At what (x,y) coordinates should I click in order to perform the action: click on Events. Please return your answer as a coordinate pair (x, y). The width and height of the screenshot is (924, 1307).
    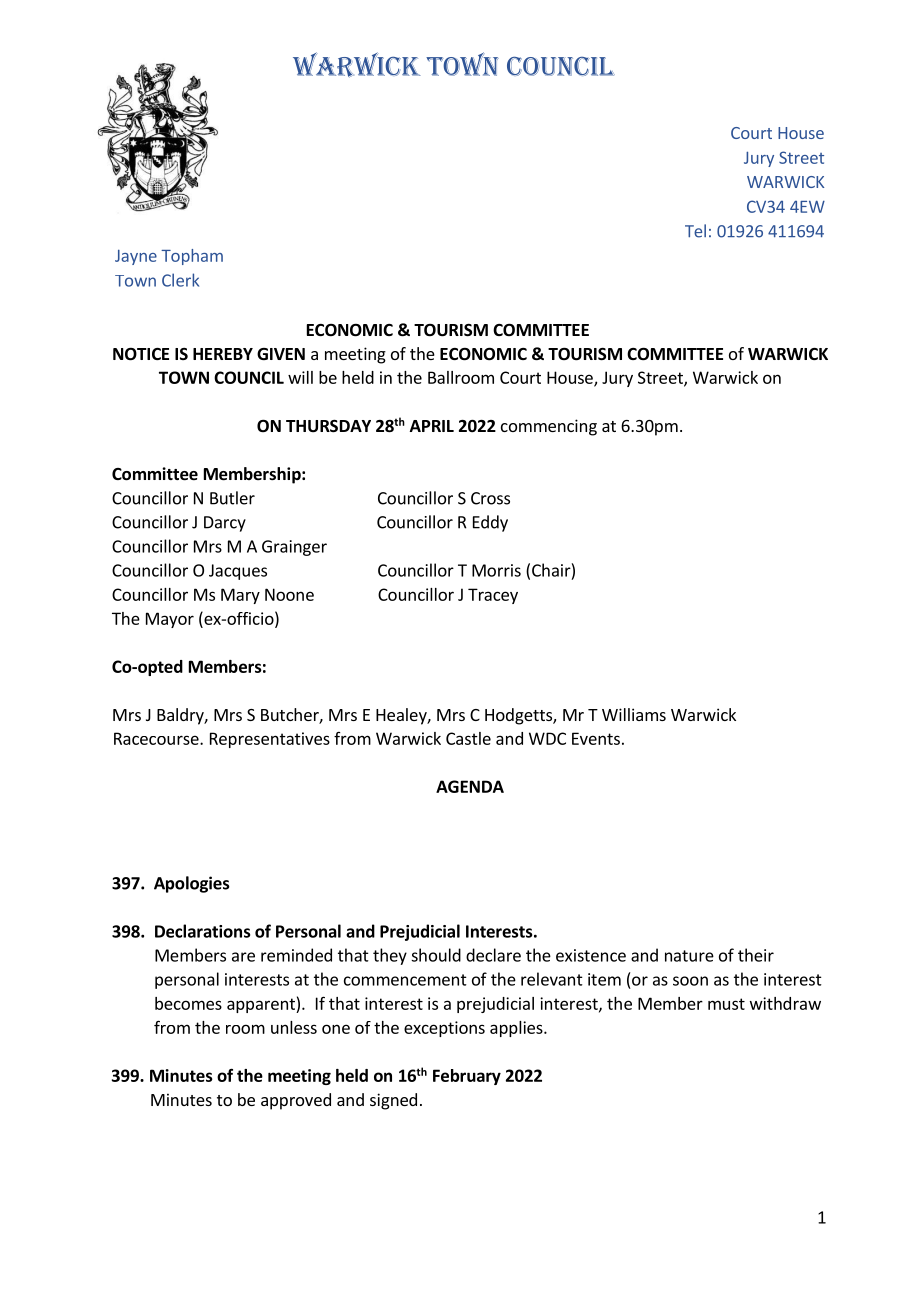
    Looking at the image, I should click on (596, 738).
